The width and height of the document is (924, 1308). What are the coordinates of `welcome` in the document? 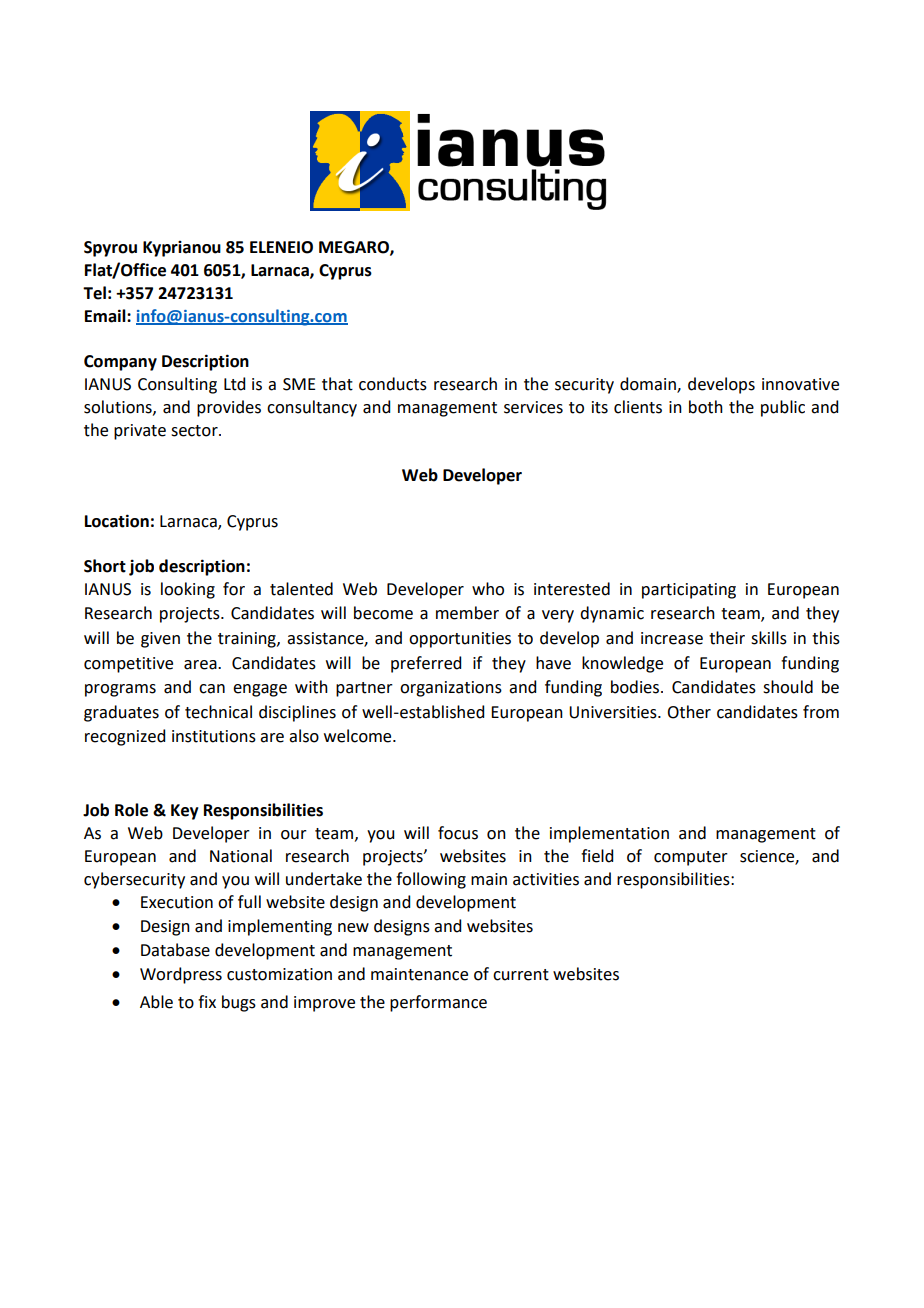 It's located at (359, 736).
